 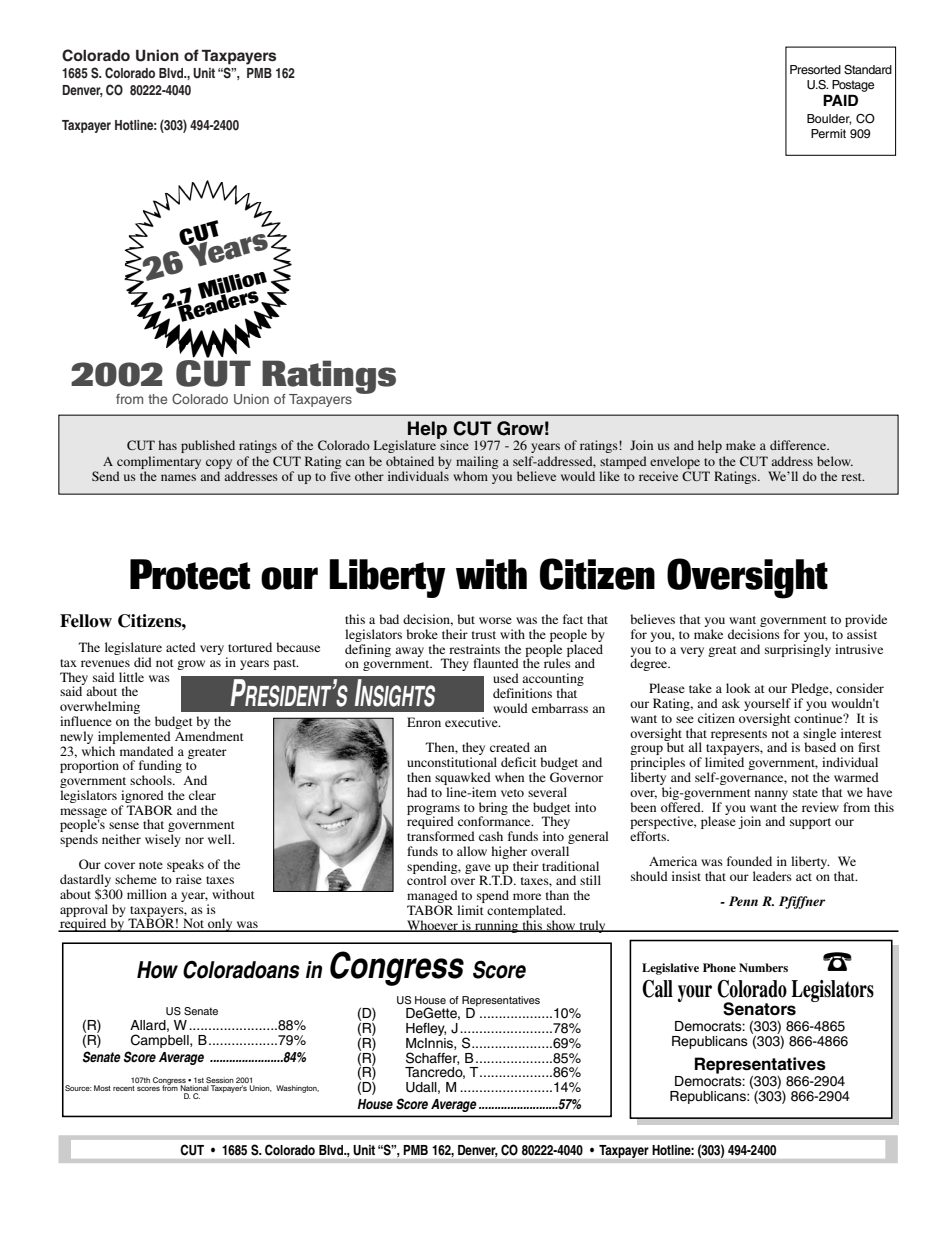 What do you see at coordinates (220, 1081) in the image?
I see `Session` at bounding box center [220, 1081].
